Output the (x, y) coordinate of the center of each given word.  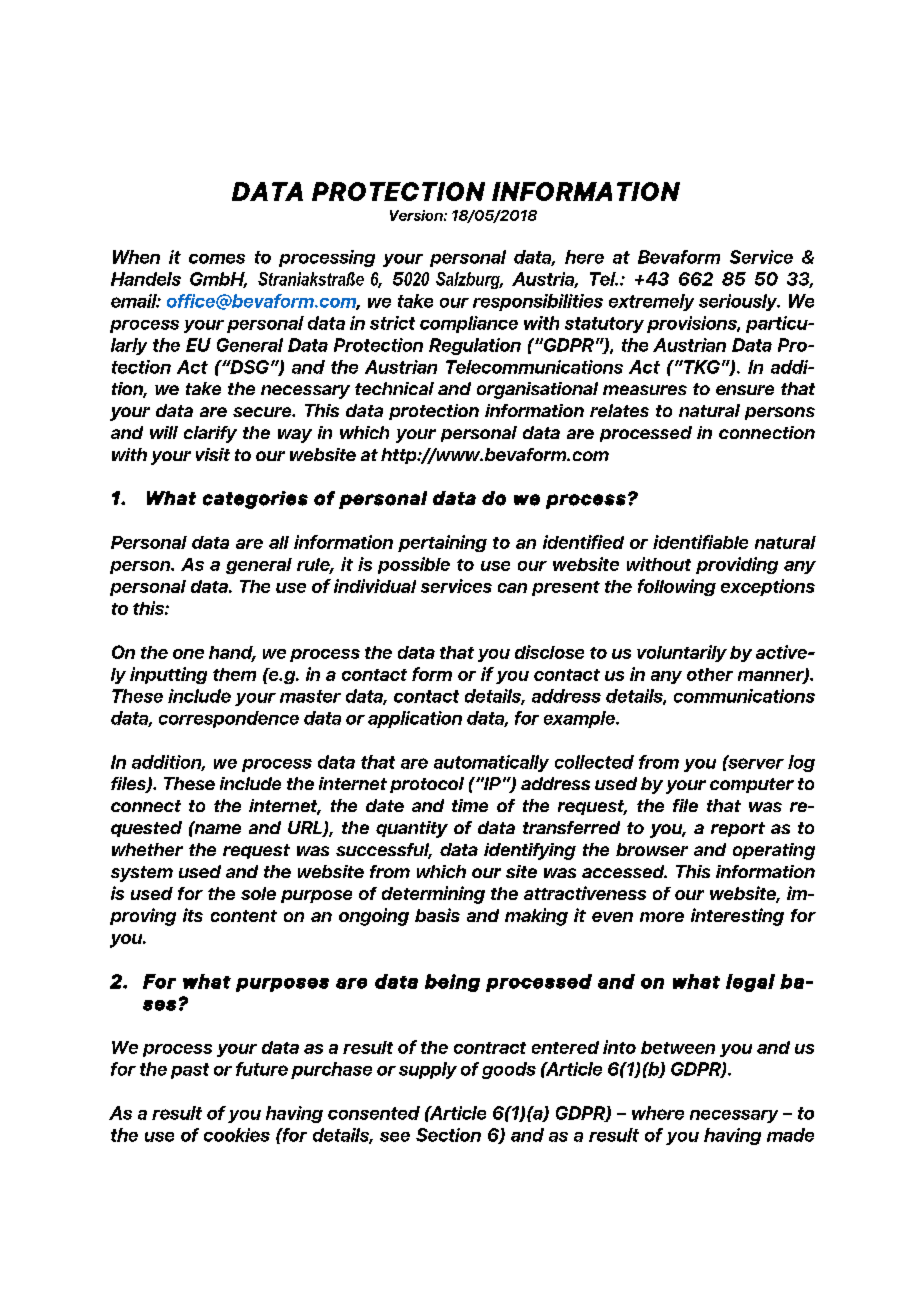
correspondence (229, 719)
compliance (469, 324)
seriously (739, 302)
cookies (237, 1135)
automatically (491, 763)
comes (217, 259)
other (710, 674)
